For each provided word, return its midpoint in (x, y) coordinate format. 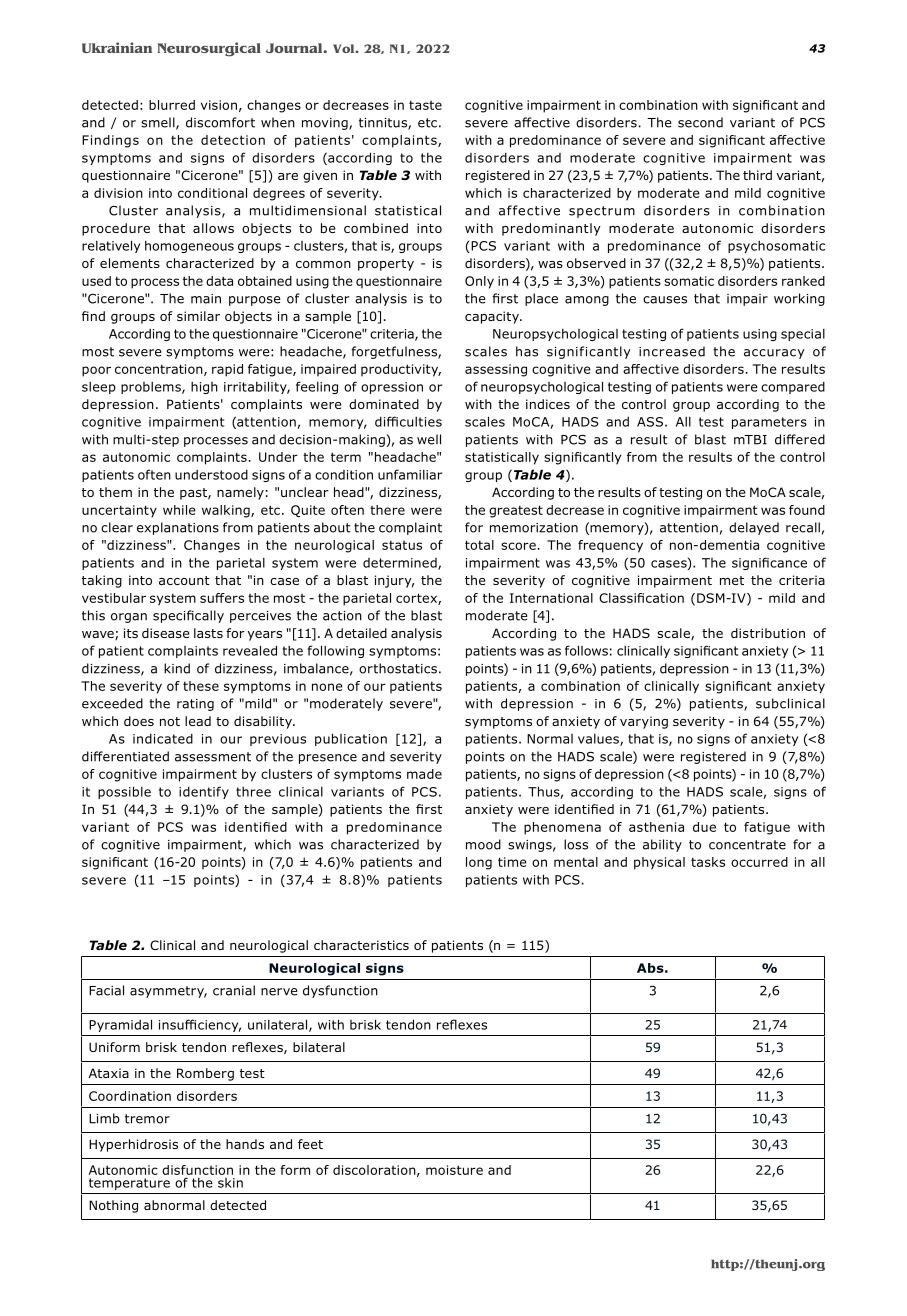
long (479, 863)
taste (425, 105)
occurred (759, 862)
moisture (454, 1170)
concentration (160, 370)
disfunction (197, 1170)
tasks (708, 862)
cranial (234, 990)
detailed (361, 633)
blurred (172, 105)
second (700, 122)
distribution (768, 633)
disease (165, 633)
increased (672, 351)
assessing (496, 370)
